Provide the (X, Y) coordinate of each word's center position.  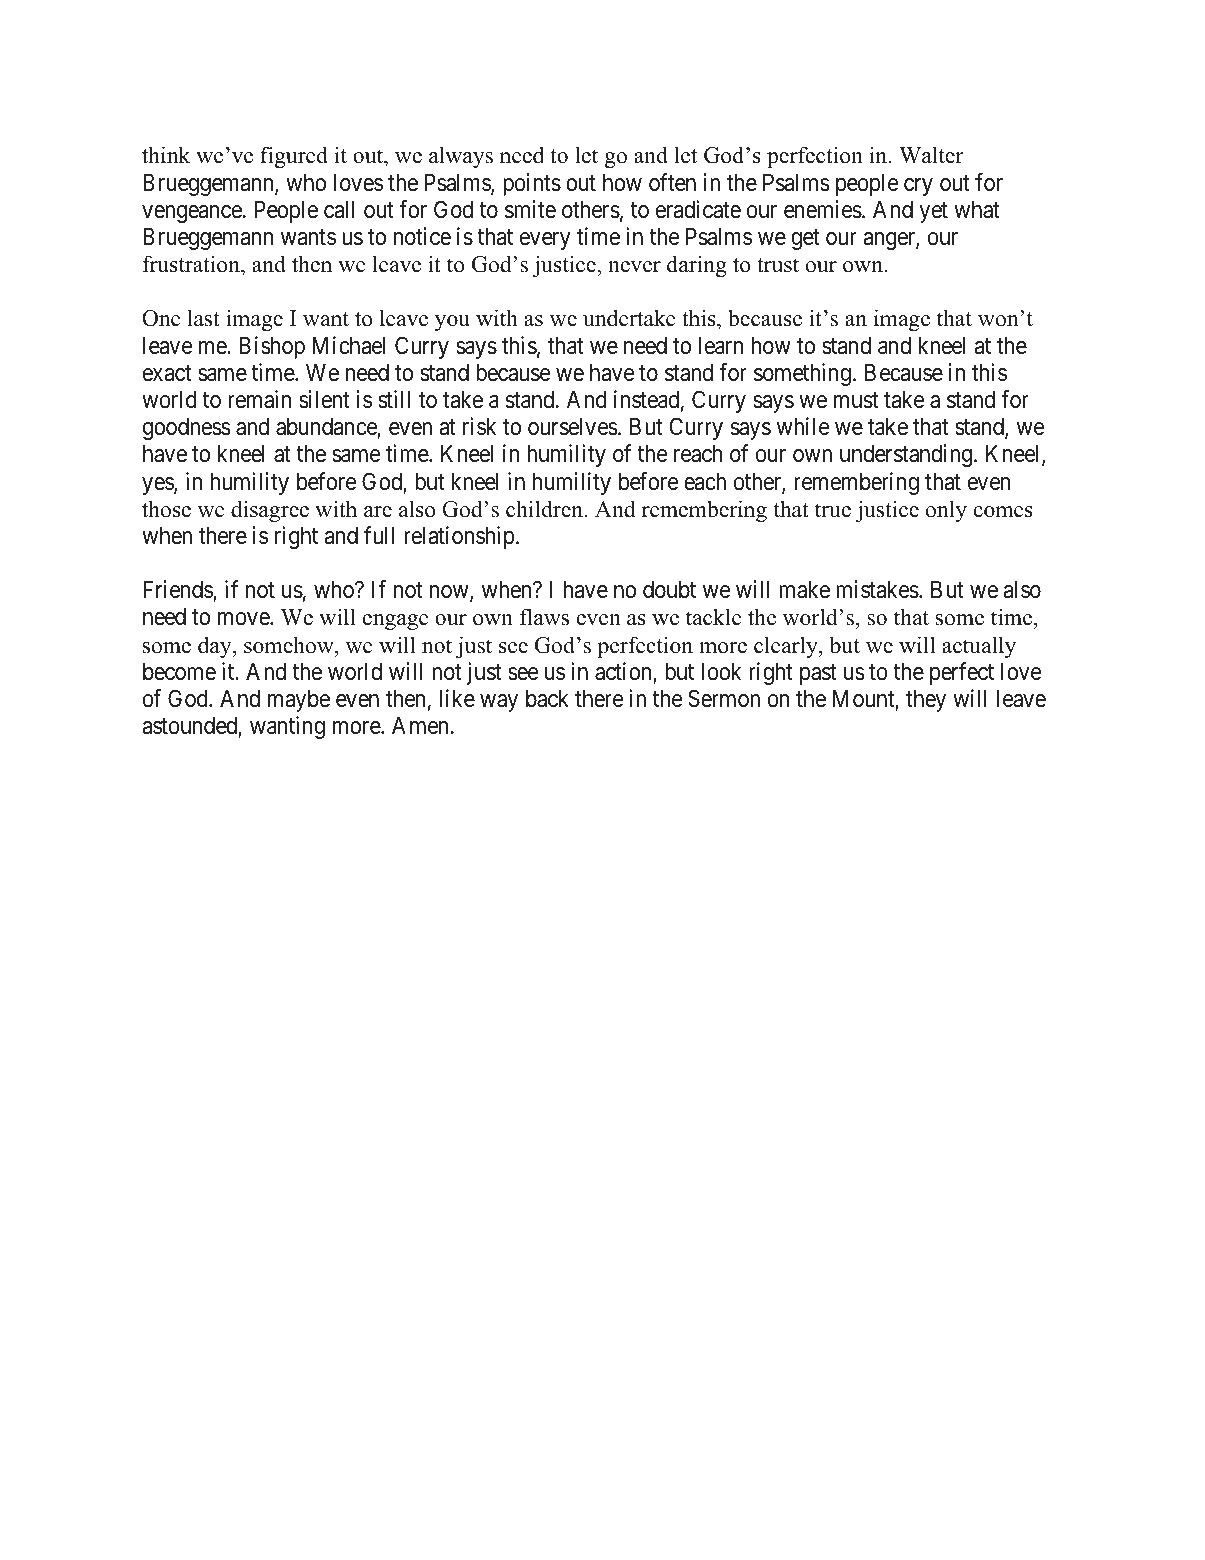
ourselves (573, 426)
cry (918, 187)
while (803, 426)
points (532, 184)
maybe (299, 700)
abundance (327, 427)
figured (294, 157)
